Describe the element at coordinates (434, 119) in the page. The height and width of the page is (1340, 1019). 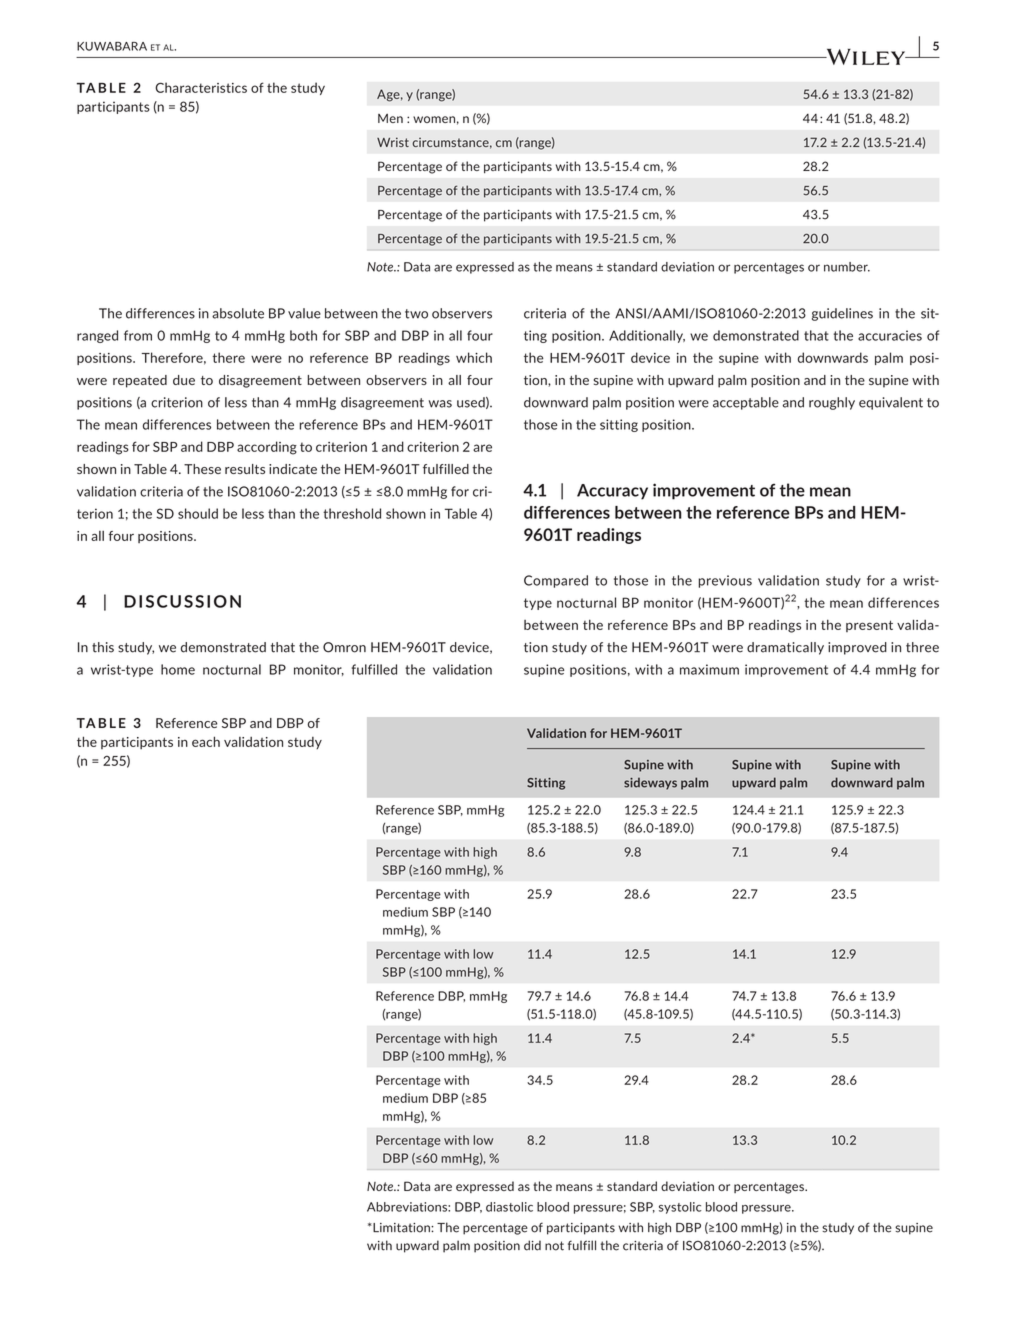
I see `women` at that location.
